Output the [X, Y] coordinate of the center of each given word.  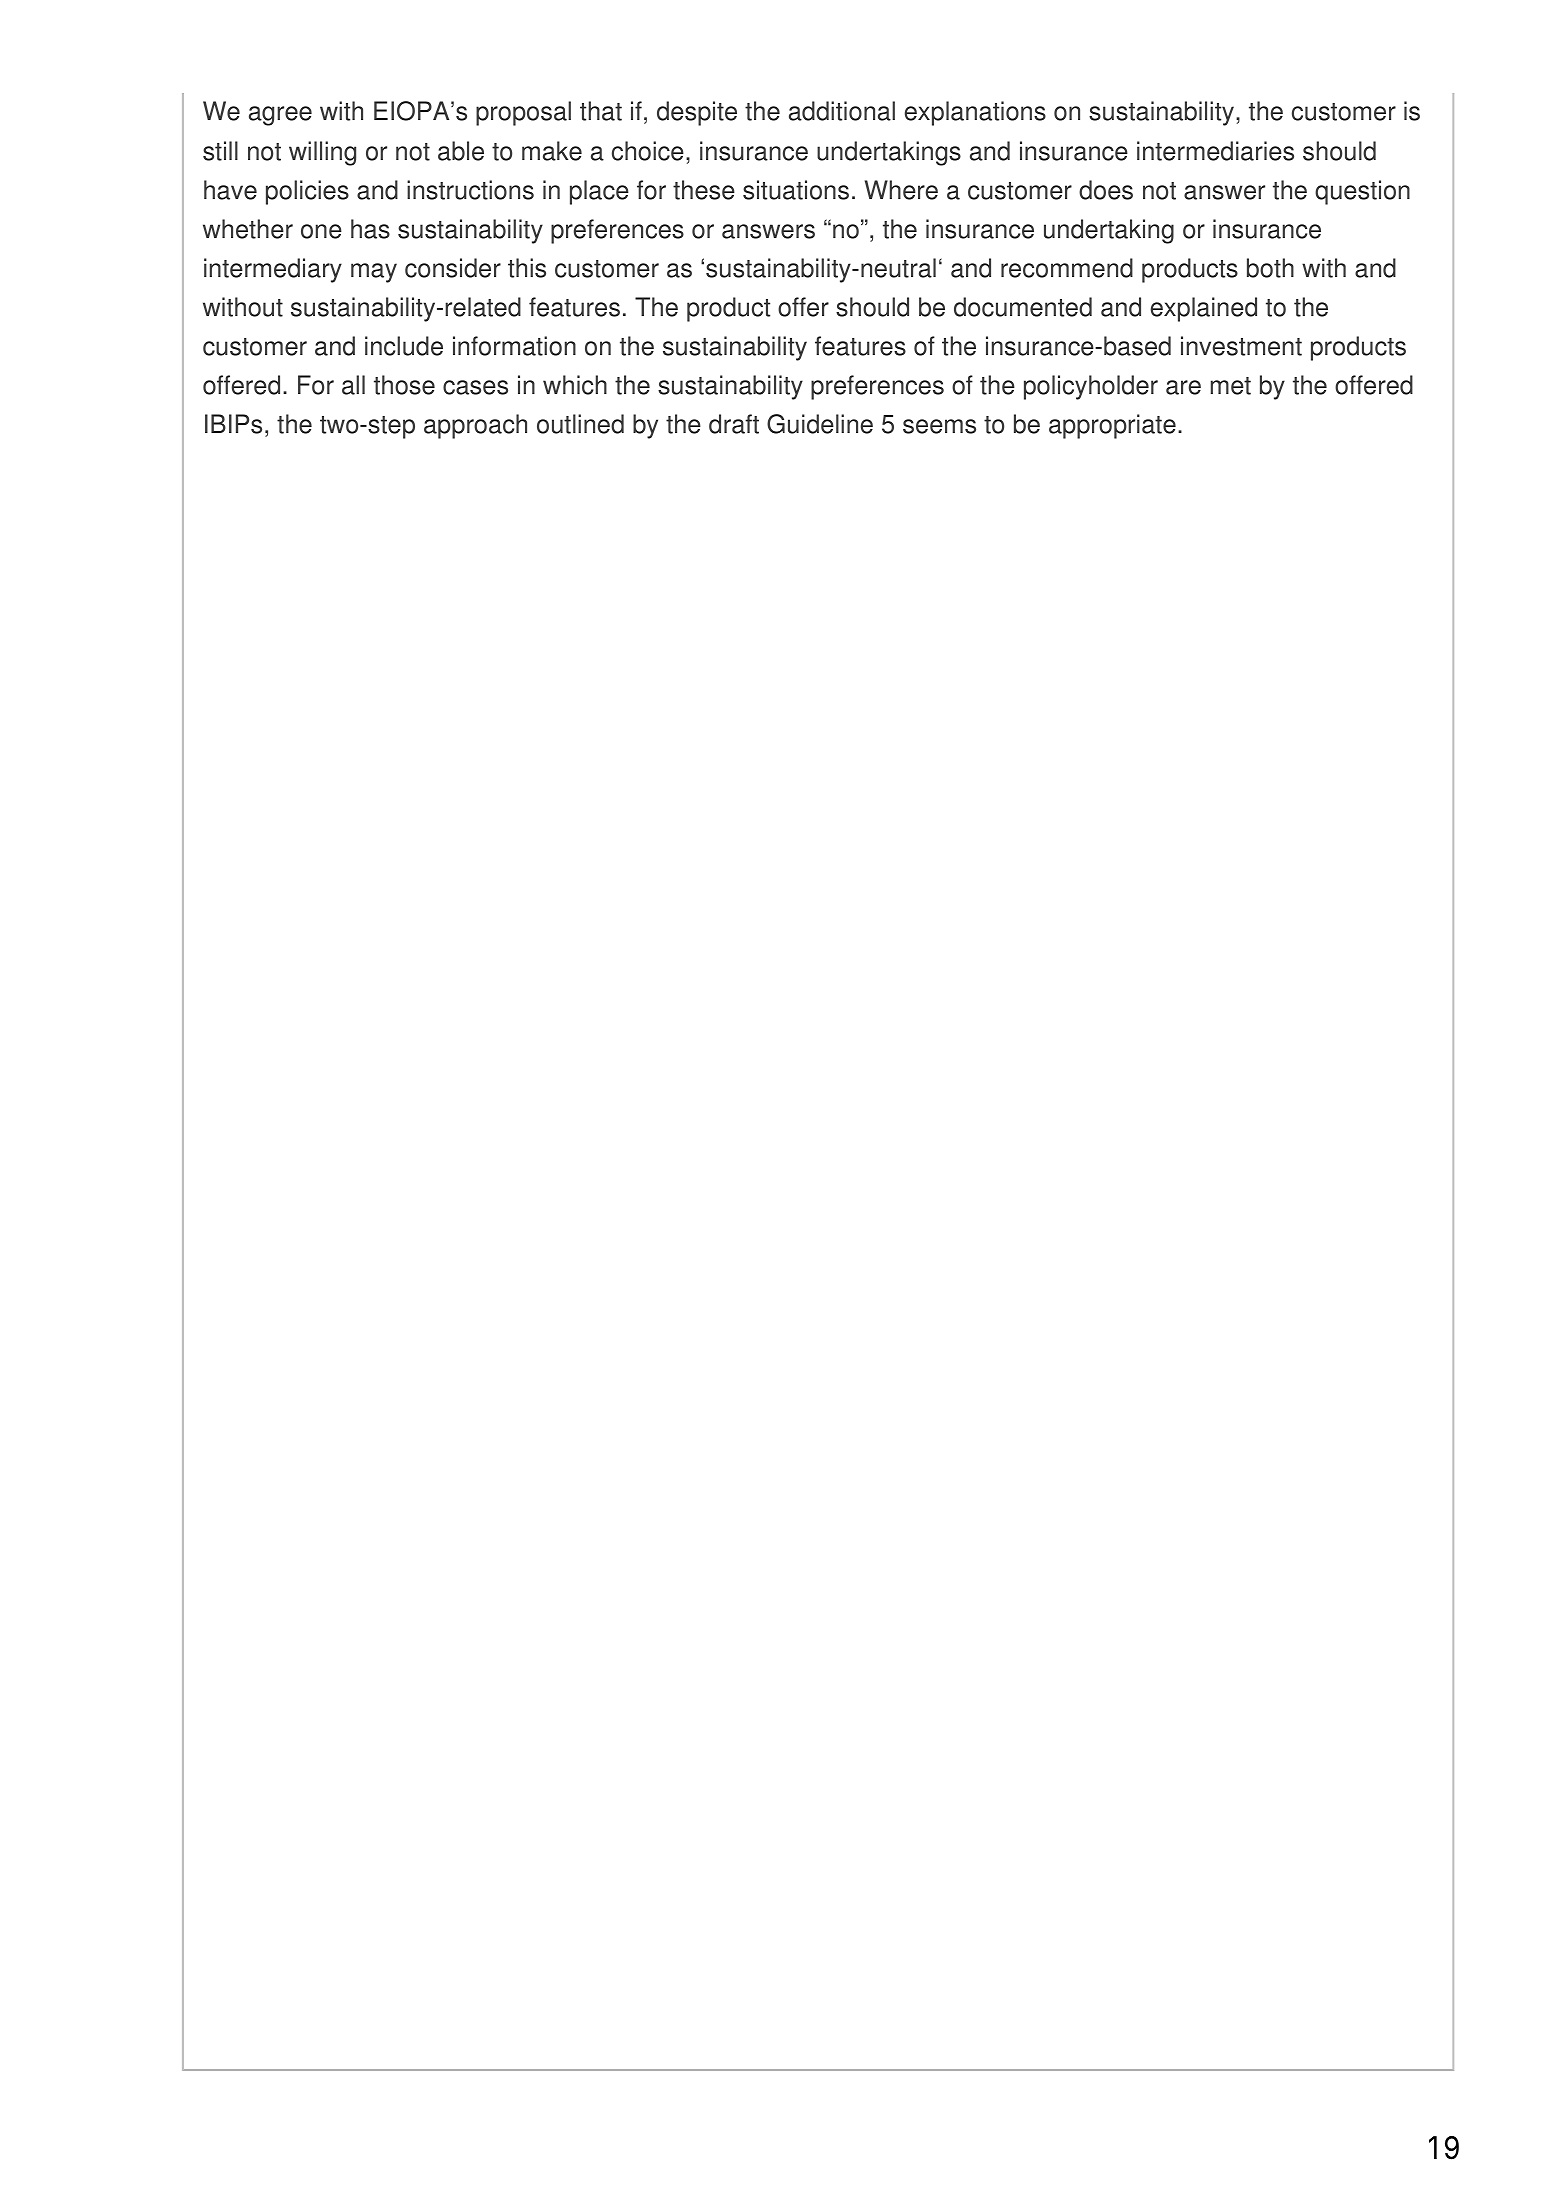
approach [475, 426]
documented [1023, 307]
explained [1204, 309]
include [404, 346]
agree [280, 116]
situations [796, 190]
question [1362, 192]
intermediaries [1215, 151]
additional [842, 111]
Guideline [820, 424]
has [370, 229]
